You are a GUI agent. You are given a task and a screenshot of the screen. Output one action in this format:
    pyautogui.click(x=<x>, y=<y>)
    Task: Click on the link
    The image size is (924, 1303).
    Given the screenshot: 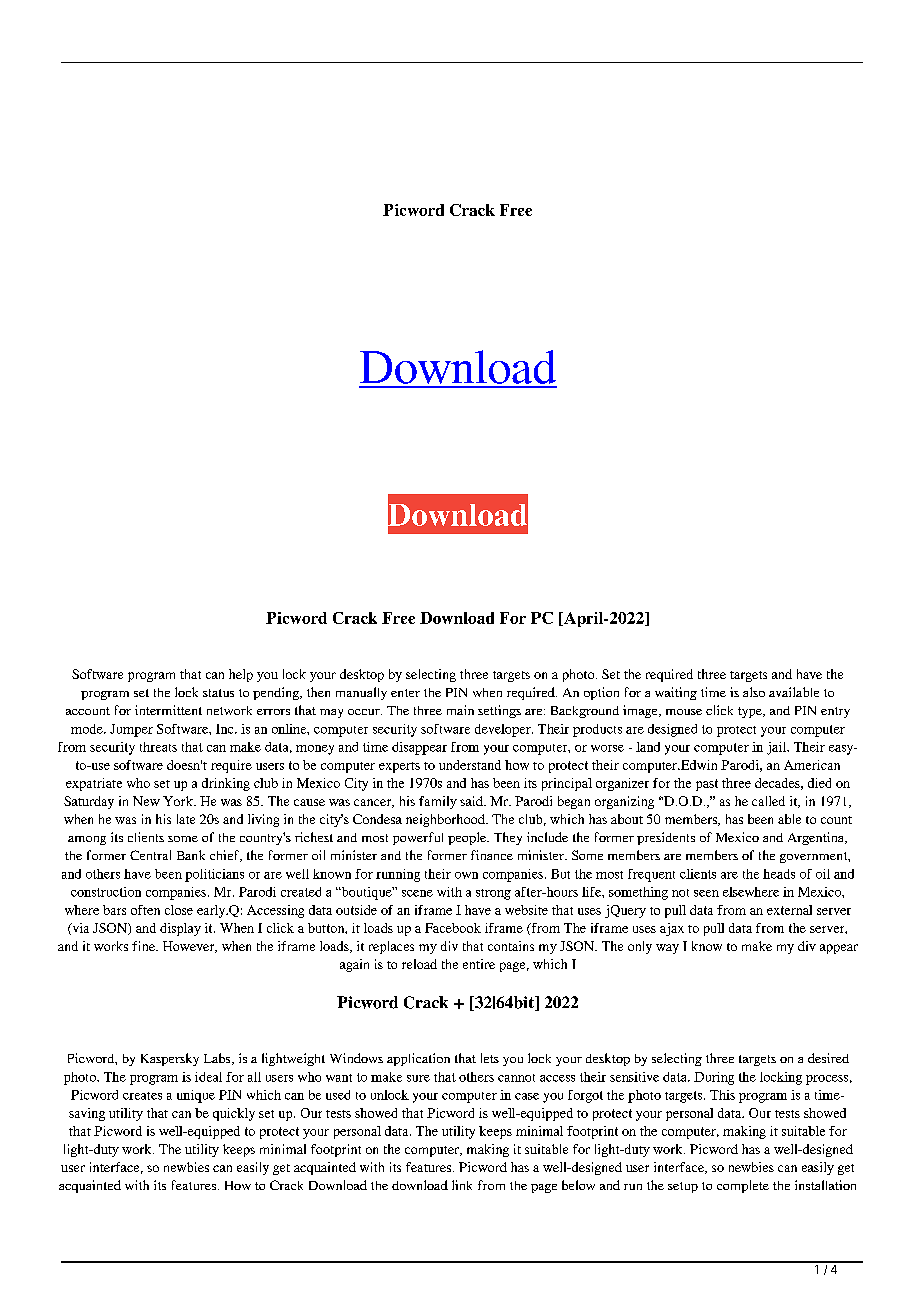 What is the action you would take?
    pyautogui.click(x=462, y=1185)
